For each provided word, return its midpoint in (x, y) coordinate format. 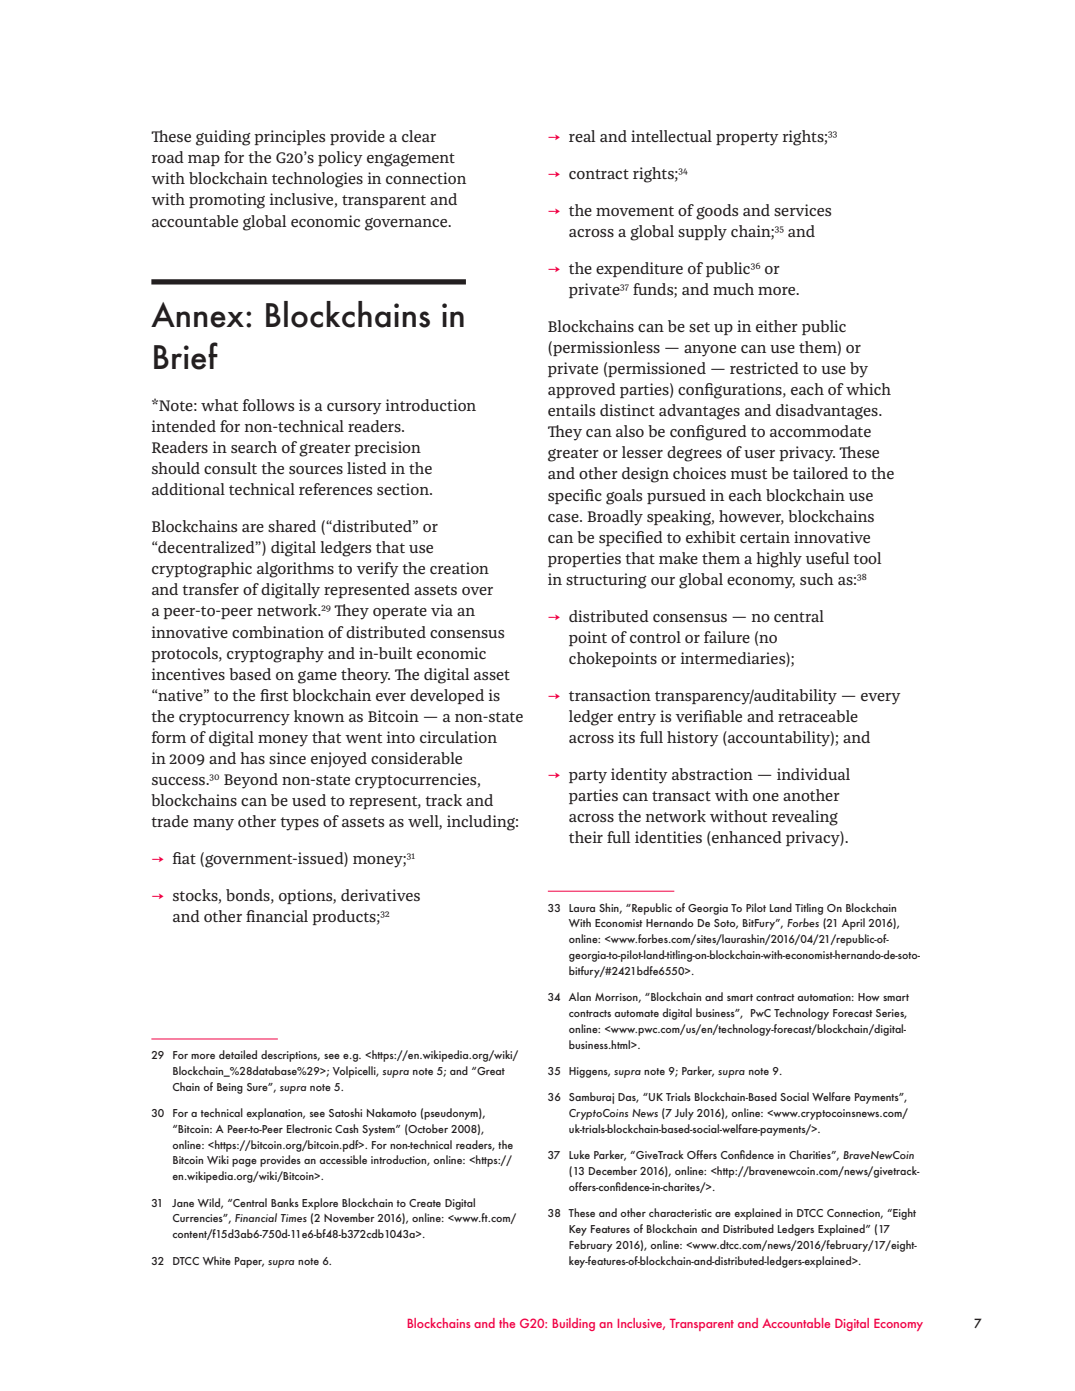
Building (574, 1324)
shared (292, 526)
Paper (249, 1262)
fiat (184, 858)
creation (459, 568)
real (582, 136)
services (802, 210)
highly (779, 560)
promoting (227, 201)
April (853, 924)
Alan (580, 996)
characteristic (680, 1212)
